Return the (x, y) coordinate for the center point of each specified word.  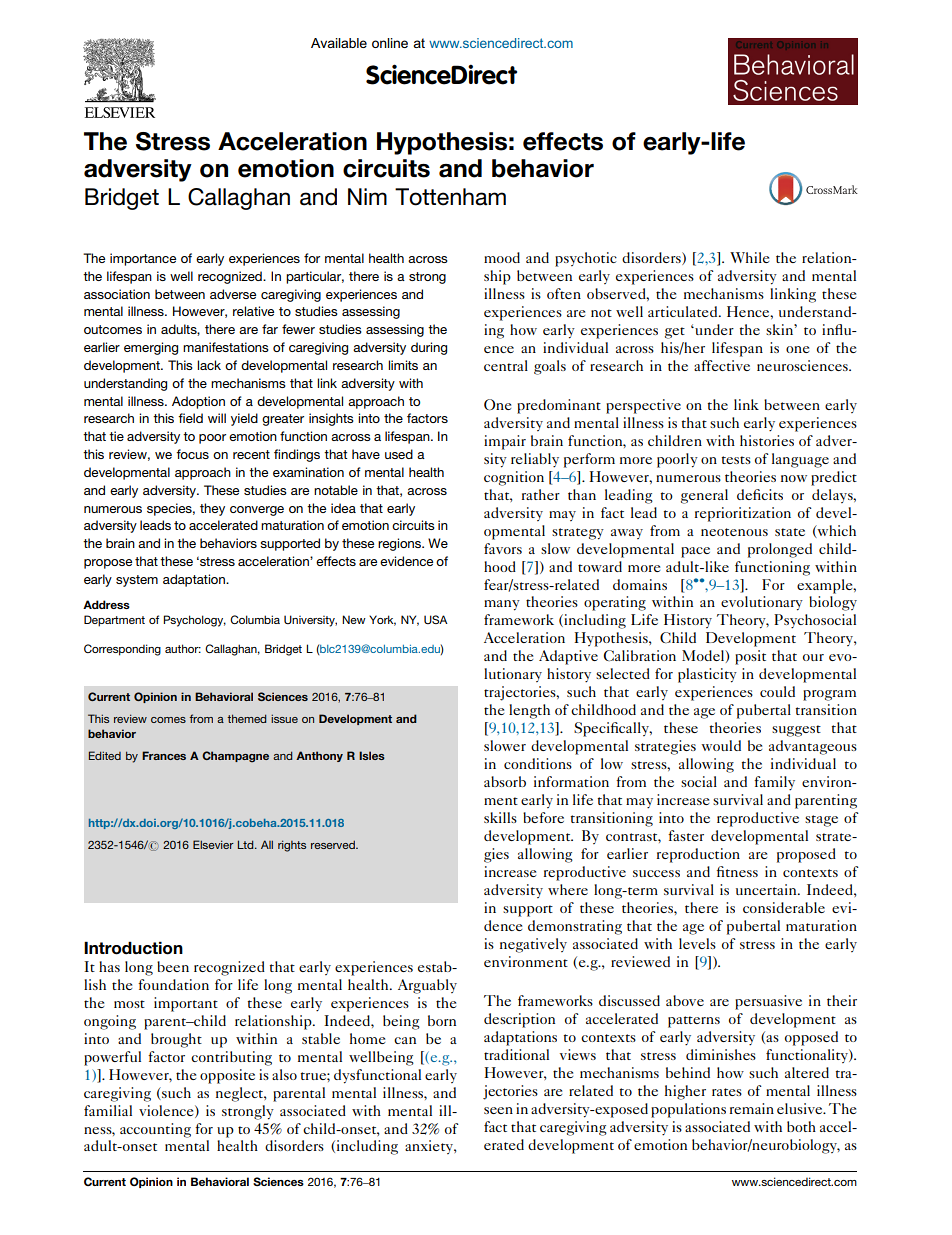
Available (339, 43)
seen (498, 1110)
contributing (231, 1058)
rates (727, 1092)
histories (767, 440)
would (721, 745)
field (190, 418)
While (749, 257)
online (390, 43)
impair (505, 442)
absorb (505, 781)
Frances (164, 755)
